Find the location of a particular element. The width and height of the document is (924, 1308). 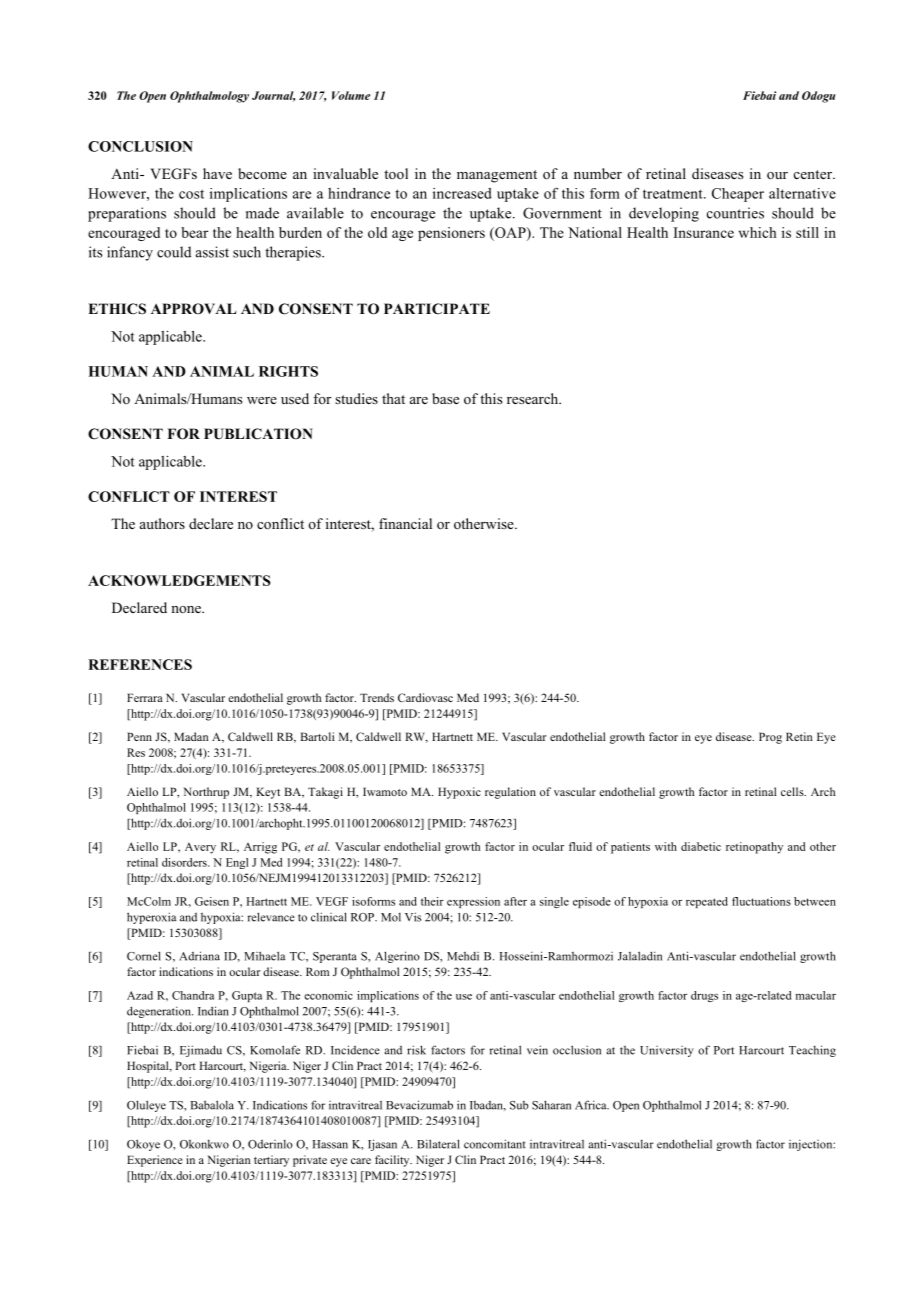

Madan is located at coordinates (191, 736).
